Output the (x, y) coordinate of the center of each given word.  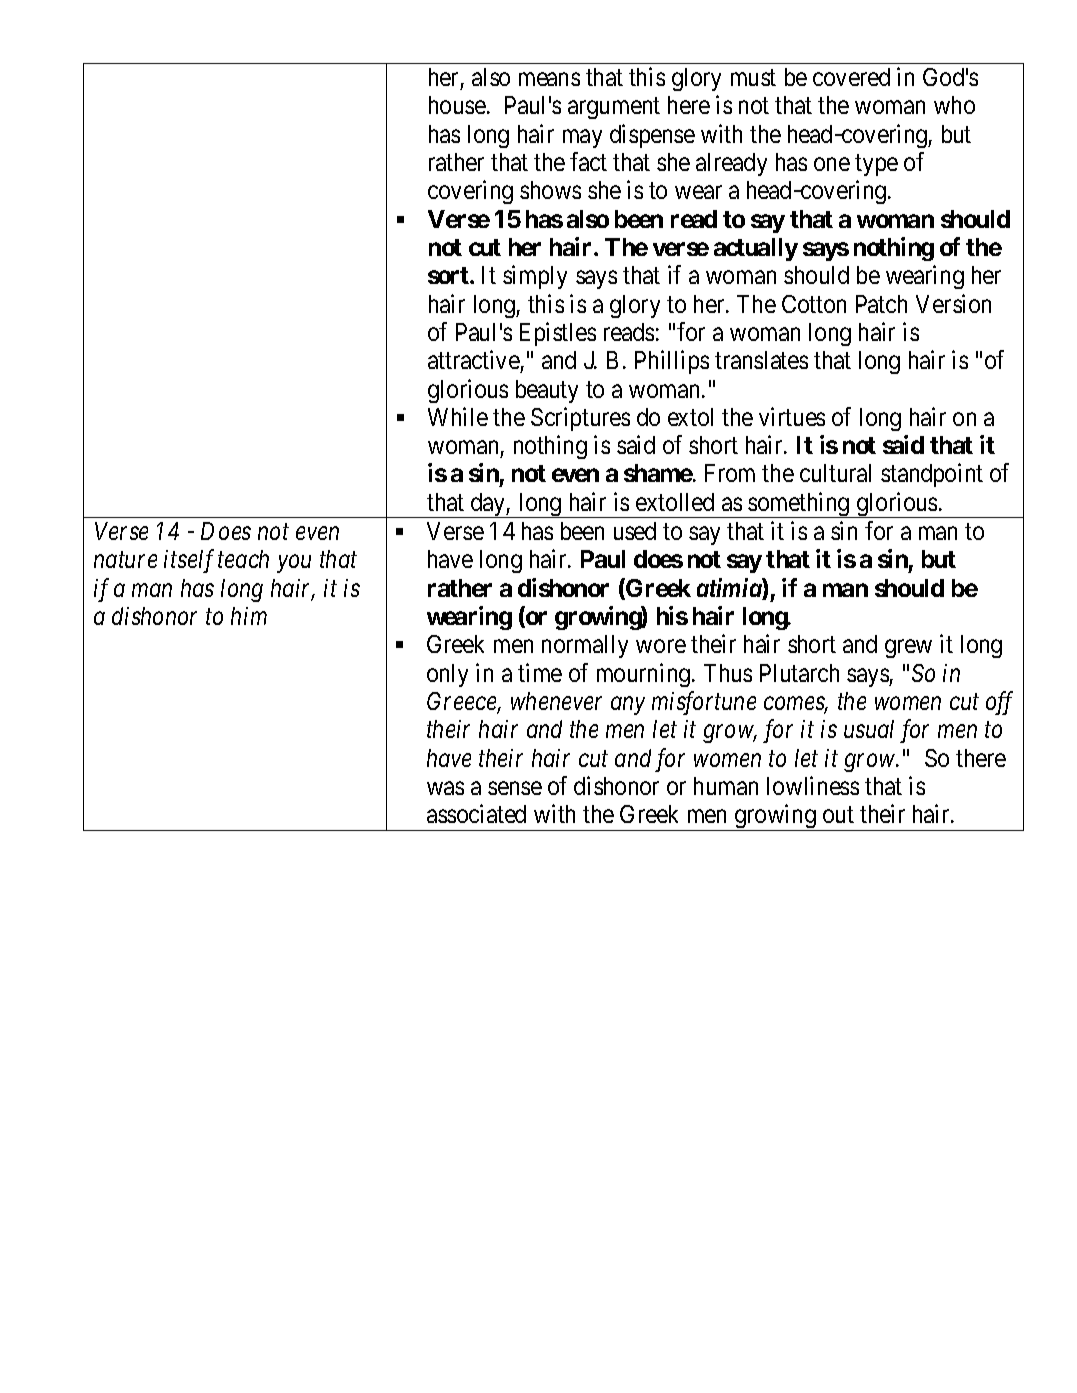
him (249, 616)
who (954, 105)
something (799, 505)
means (549, 79)
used (635, 531)
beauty (547, 391)
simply (535, 277)
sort (449, 275)
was (445, 788)
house (457, 105)
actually (756, 249)
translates (761, 360)
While (458, 416)
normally (585, 646)
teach (243, 559)
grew (908, 649)
